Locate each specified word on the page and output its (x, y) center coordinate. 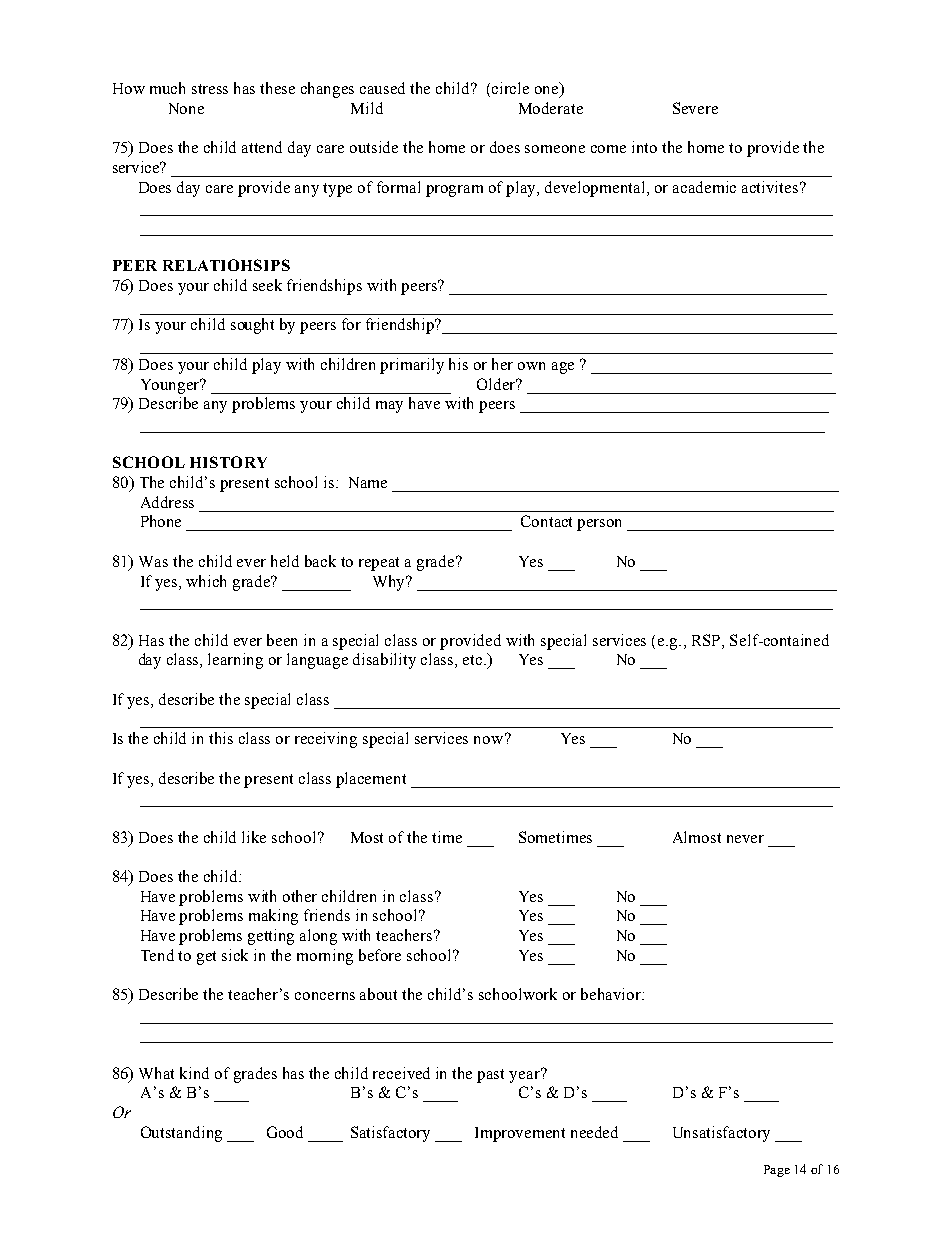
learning (235, 661)
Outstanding (181, 1134)
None (186, 108)
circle (510, 88)
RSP (707, 640)
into (644, 147)
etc (474, 660)
